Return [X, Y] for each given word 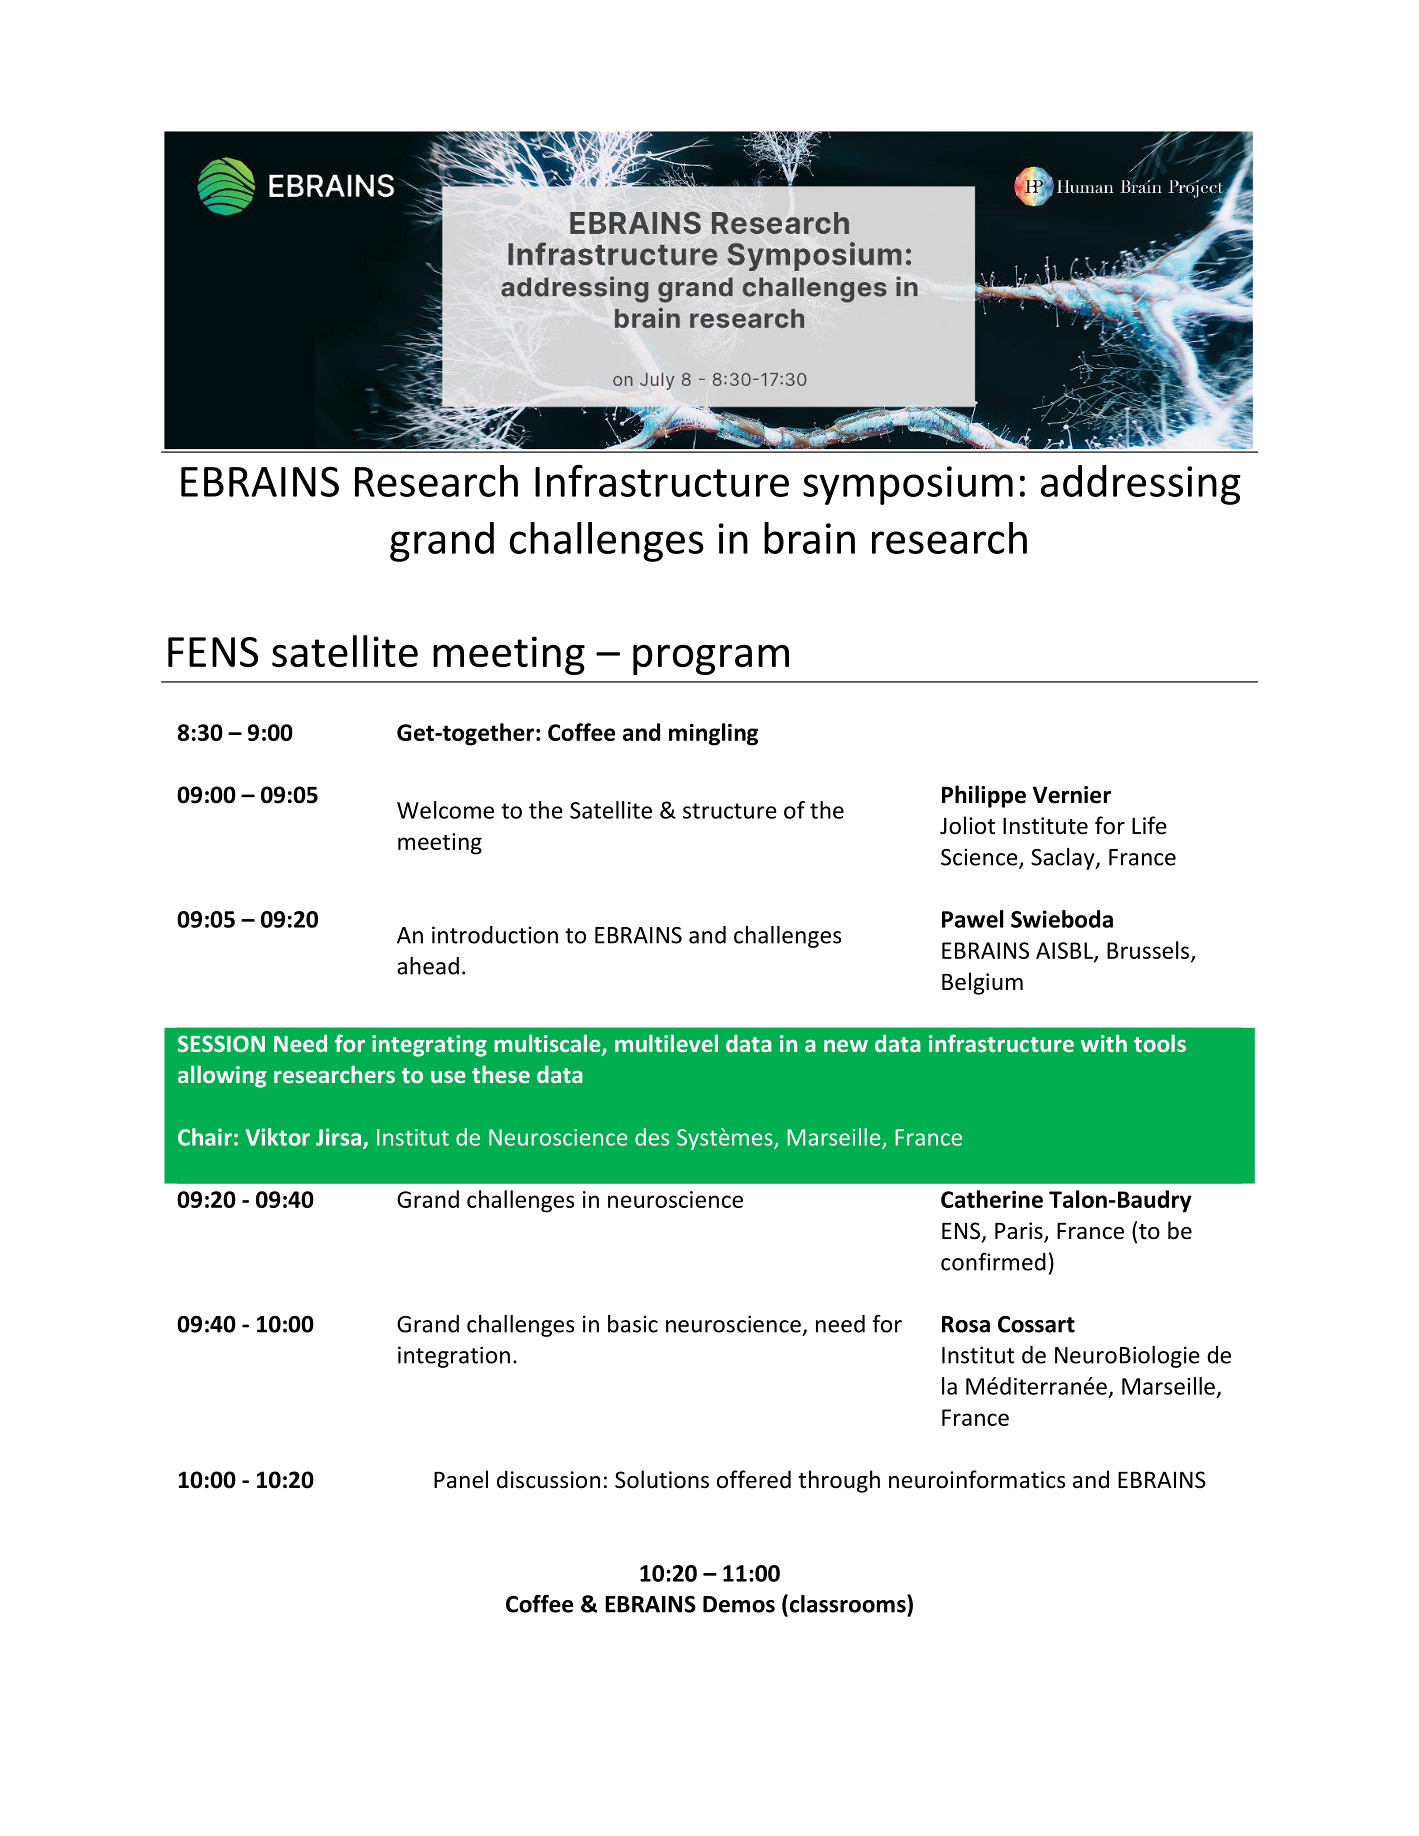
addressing [1141, 485]
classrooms [847, 1603]
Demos [739, 1604]
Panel [461, 1479]
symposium [908, 485]
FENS [213, 652]
